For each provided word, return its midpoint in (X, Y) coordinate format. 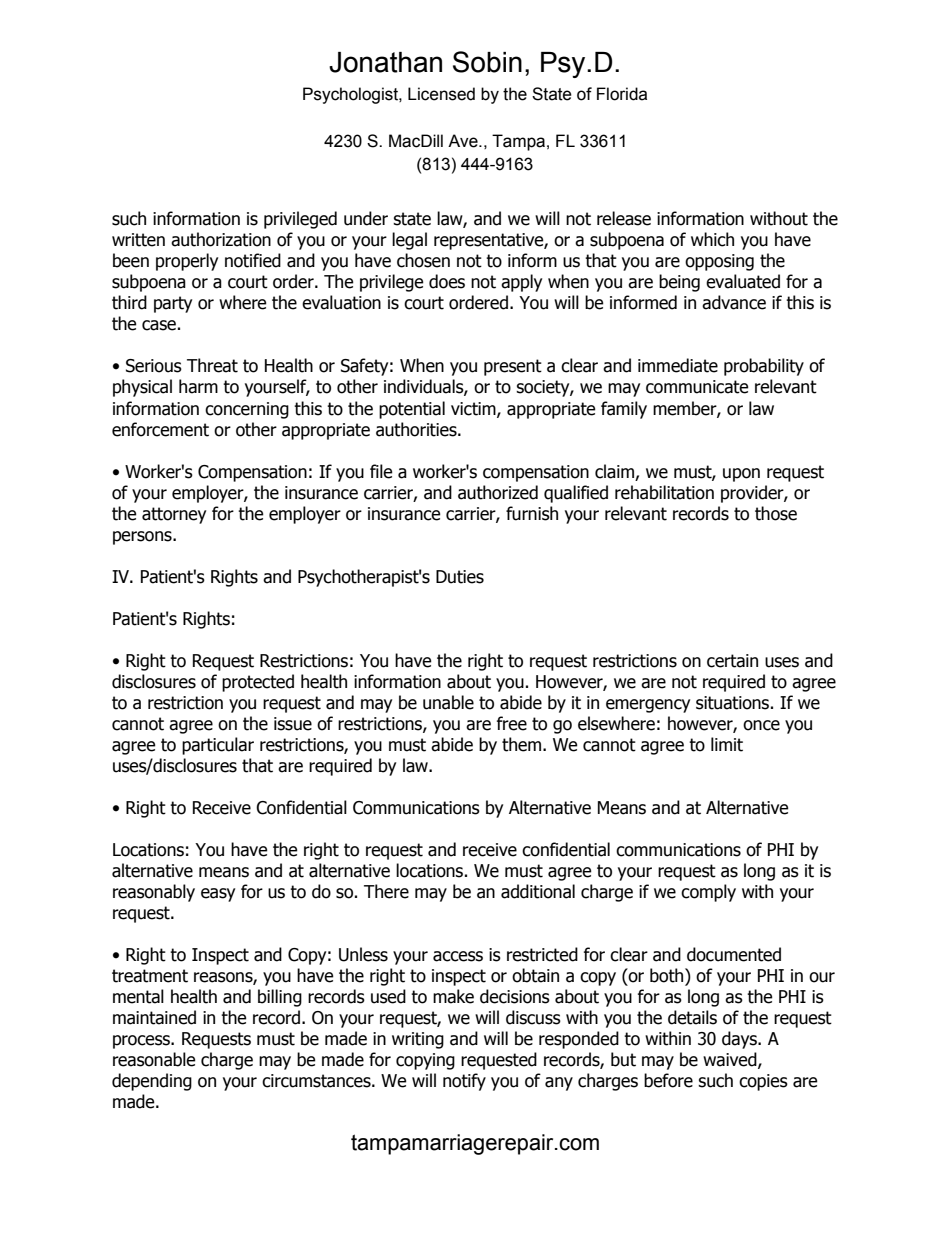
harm (198, 386)
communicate (697, 387)
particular (218, 746)
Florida (622, 94)
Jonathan (385, 62)
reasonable (154, 1059)
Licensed (441, 94)
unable (448, 702)
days (740, 1040)
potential (412, 410)
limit (727, 744)
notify (464, 1082)
